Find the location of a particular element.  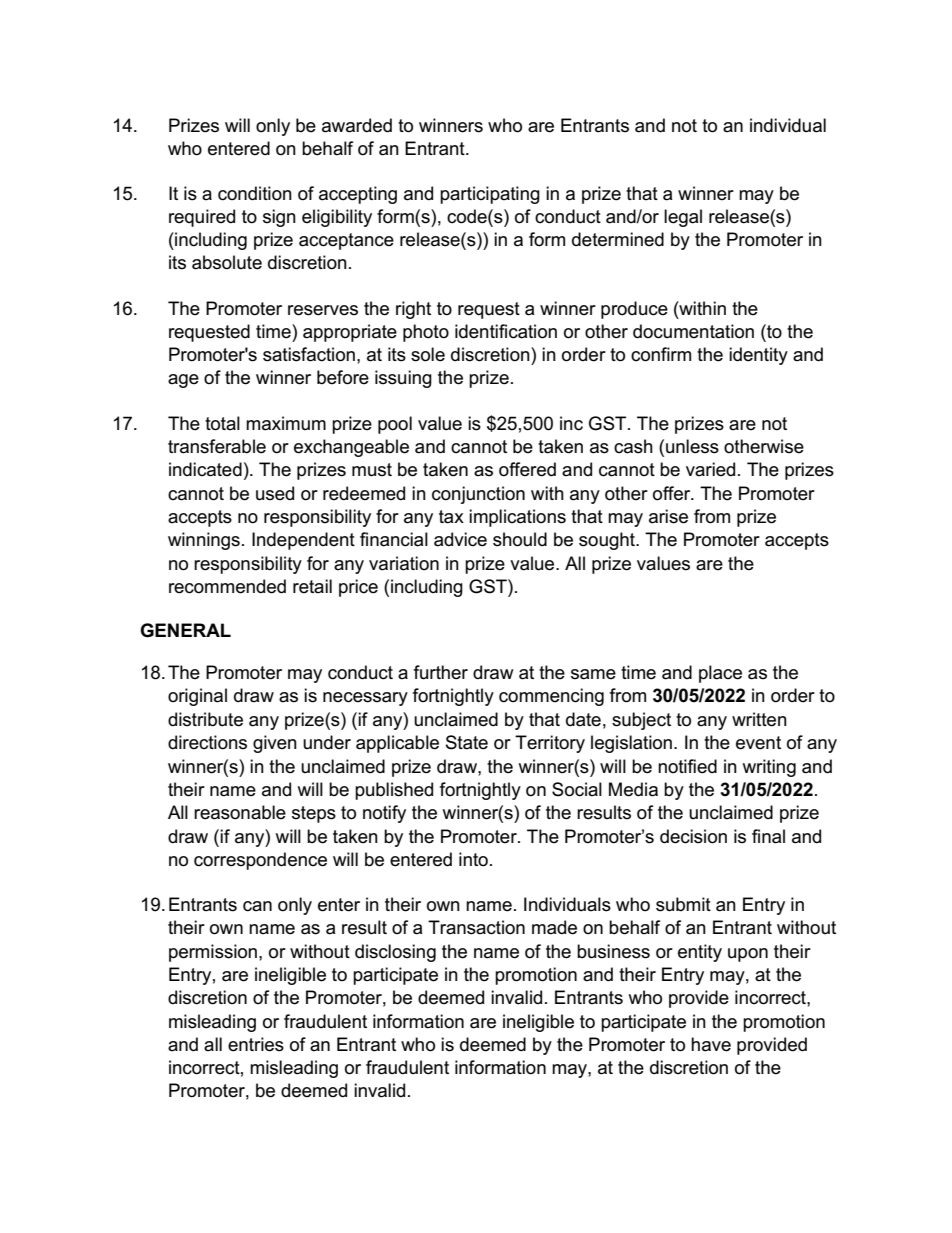

Transaction is located at coordinates (476, 927).
